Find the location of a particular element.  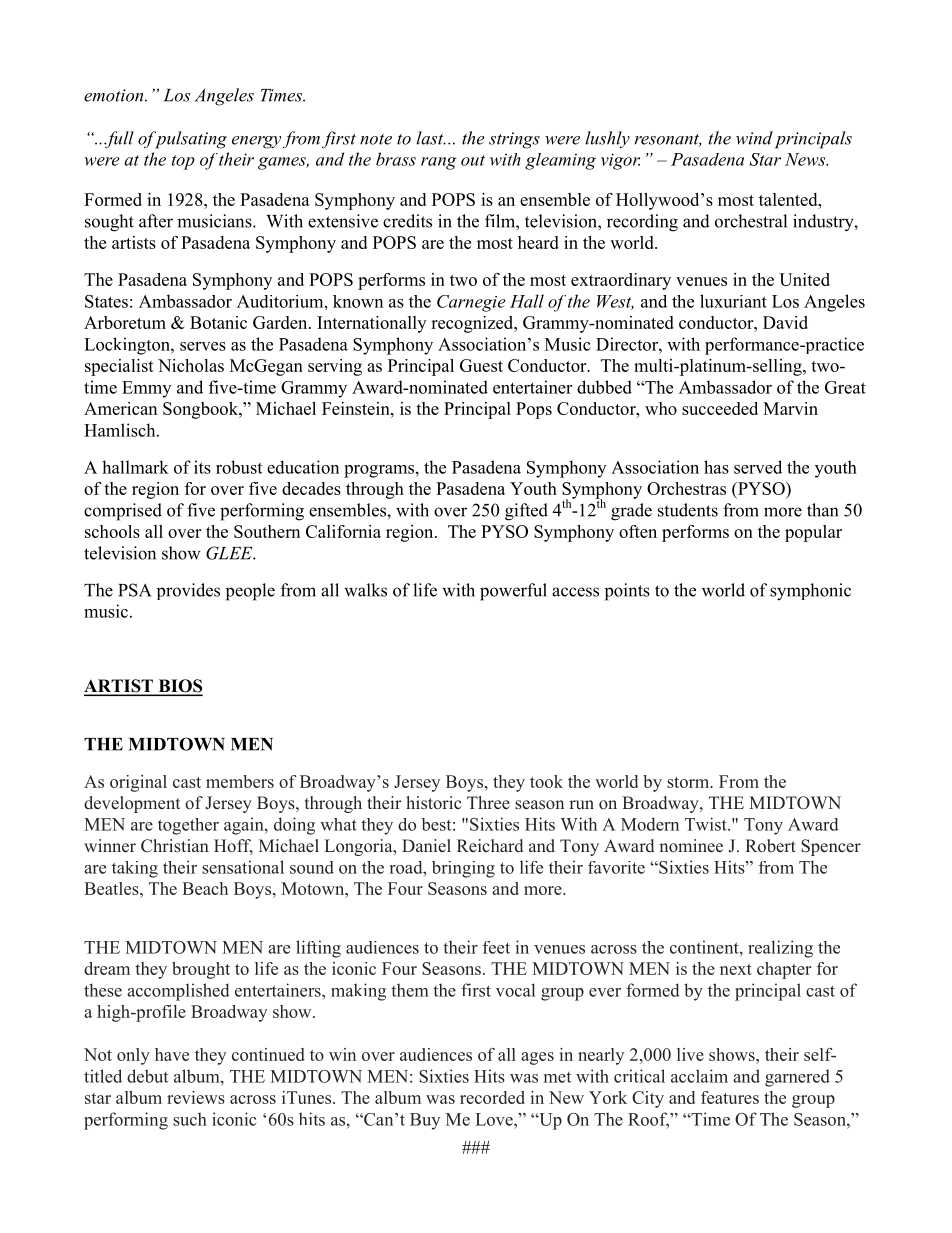

reviews is located at coordinates (196, 1097).
